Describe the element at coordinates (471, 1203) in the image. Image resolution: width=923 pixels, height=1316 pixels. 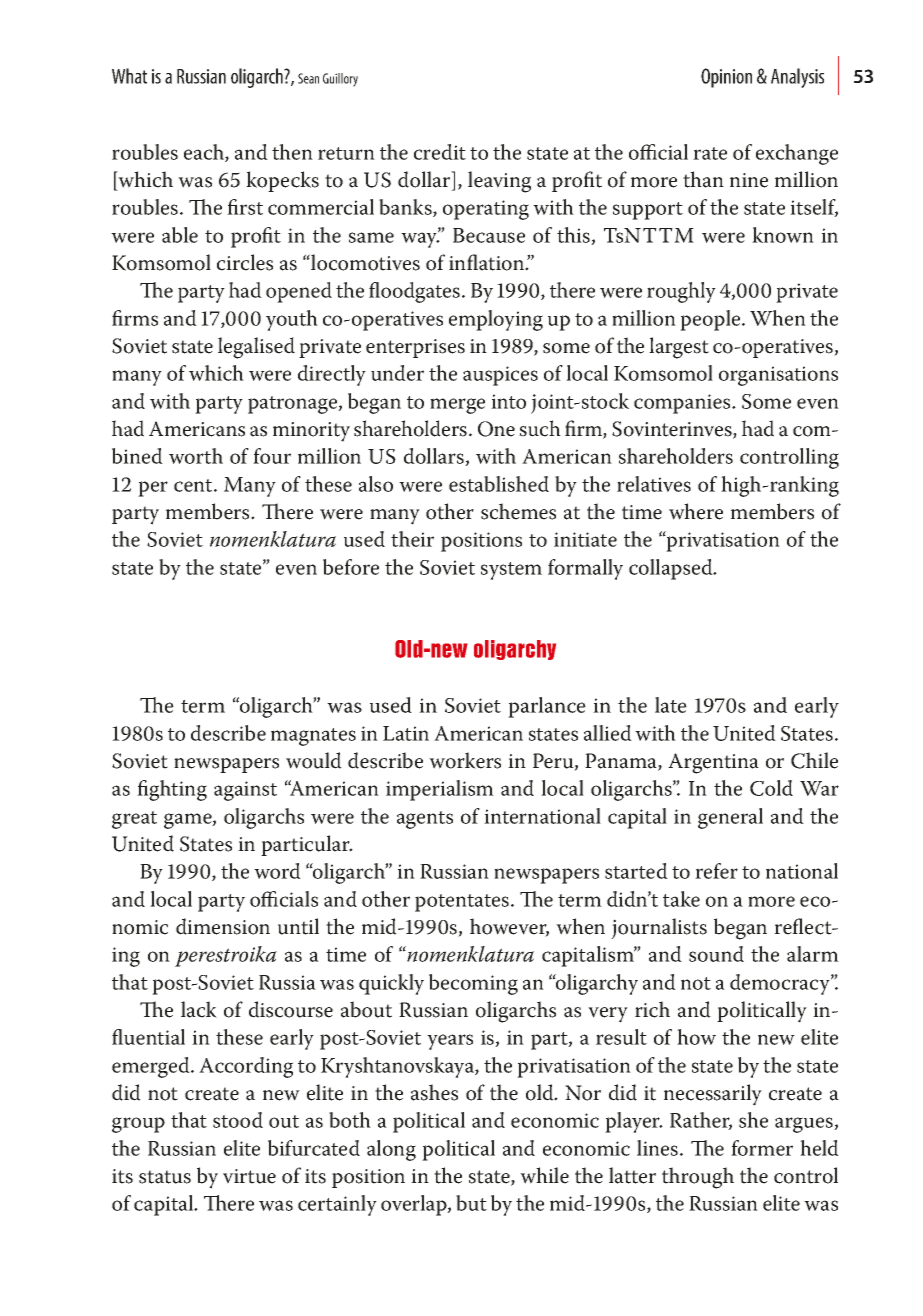
I see `but` at that location.
